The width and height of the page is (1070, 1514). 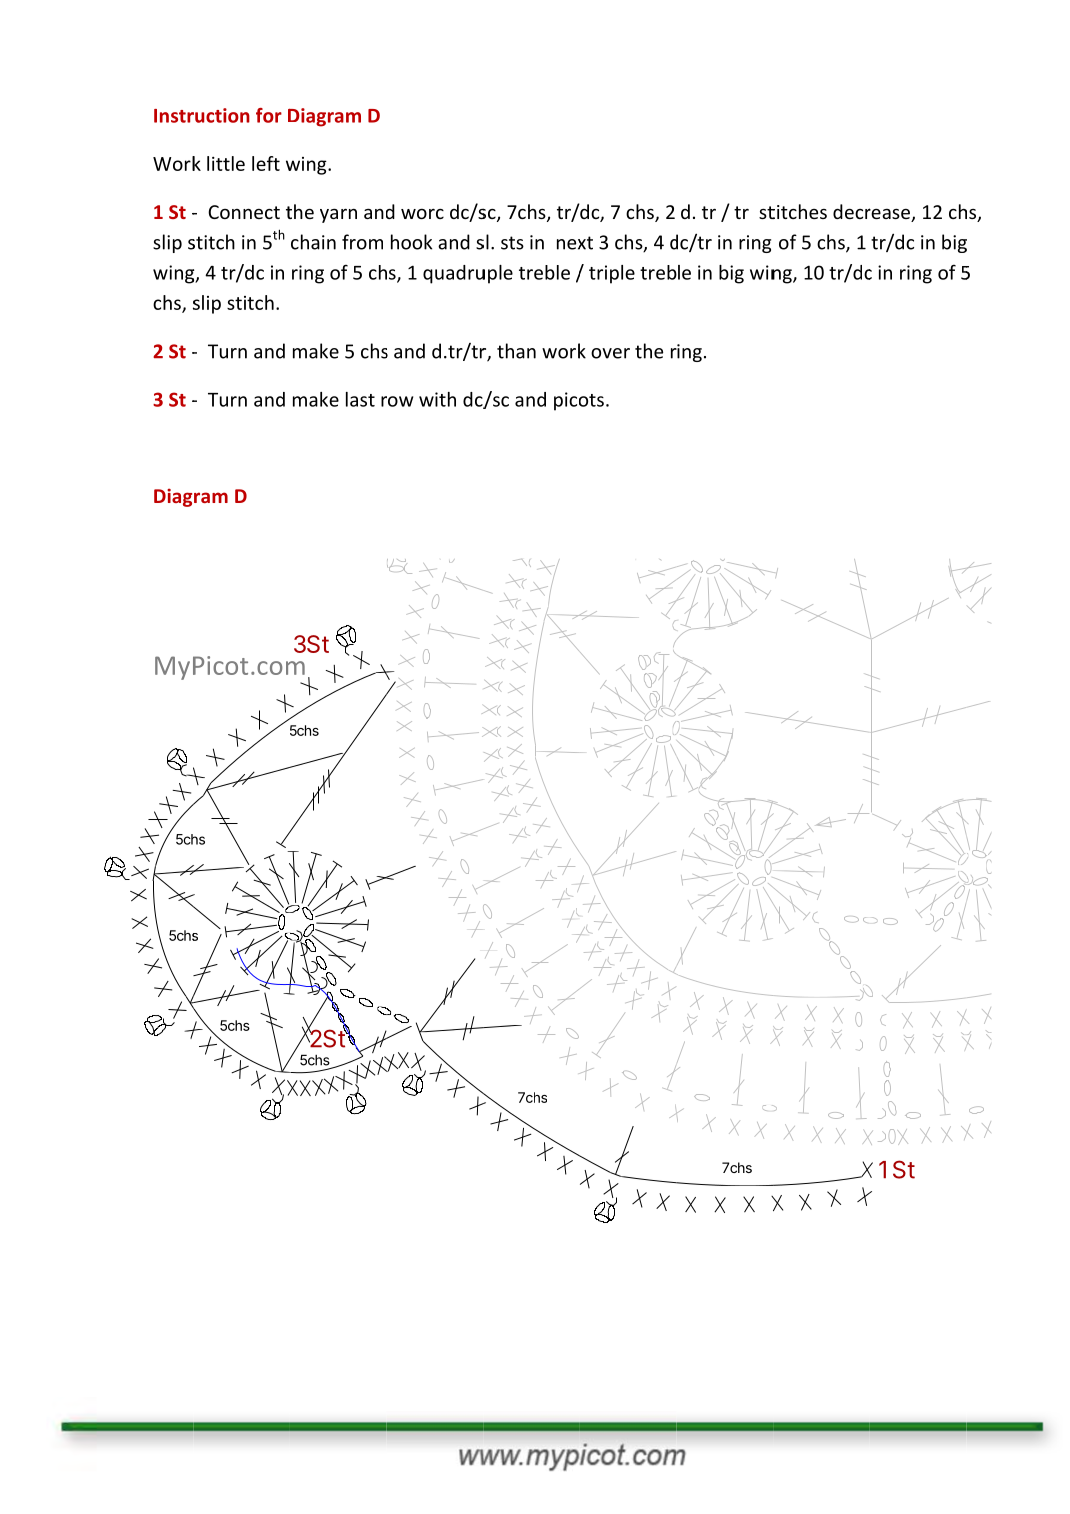 I want to click on for, so click(x=269, y=115).
